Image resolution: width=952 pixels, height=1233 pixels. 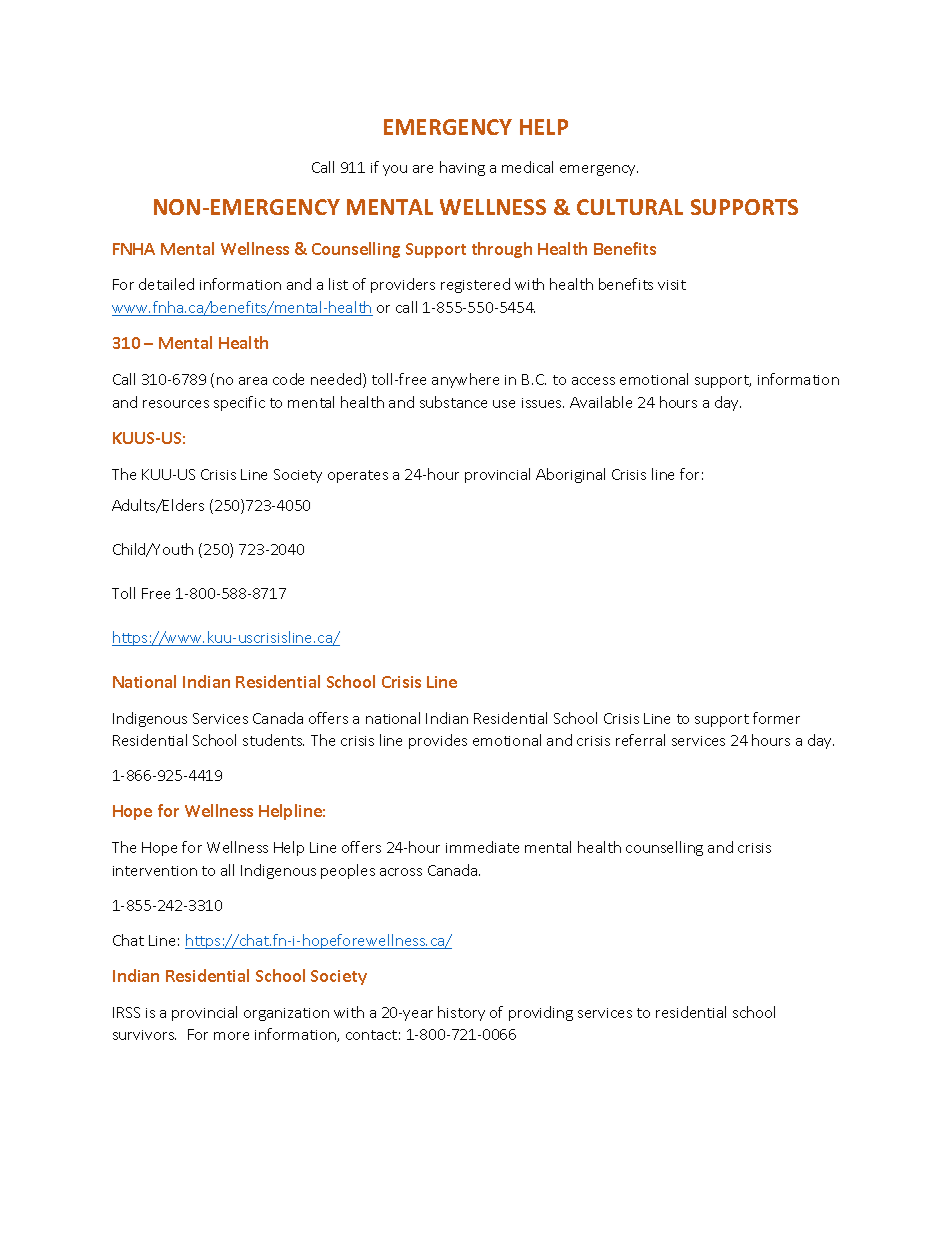 I want to click on substance, so click(x=453, y=402).
